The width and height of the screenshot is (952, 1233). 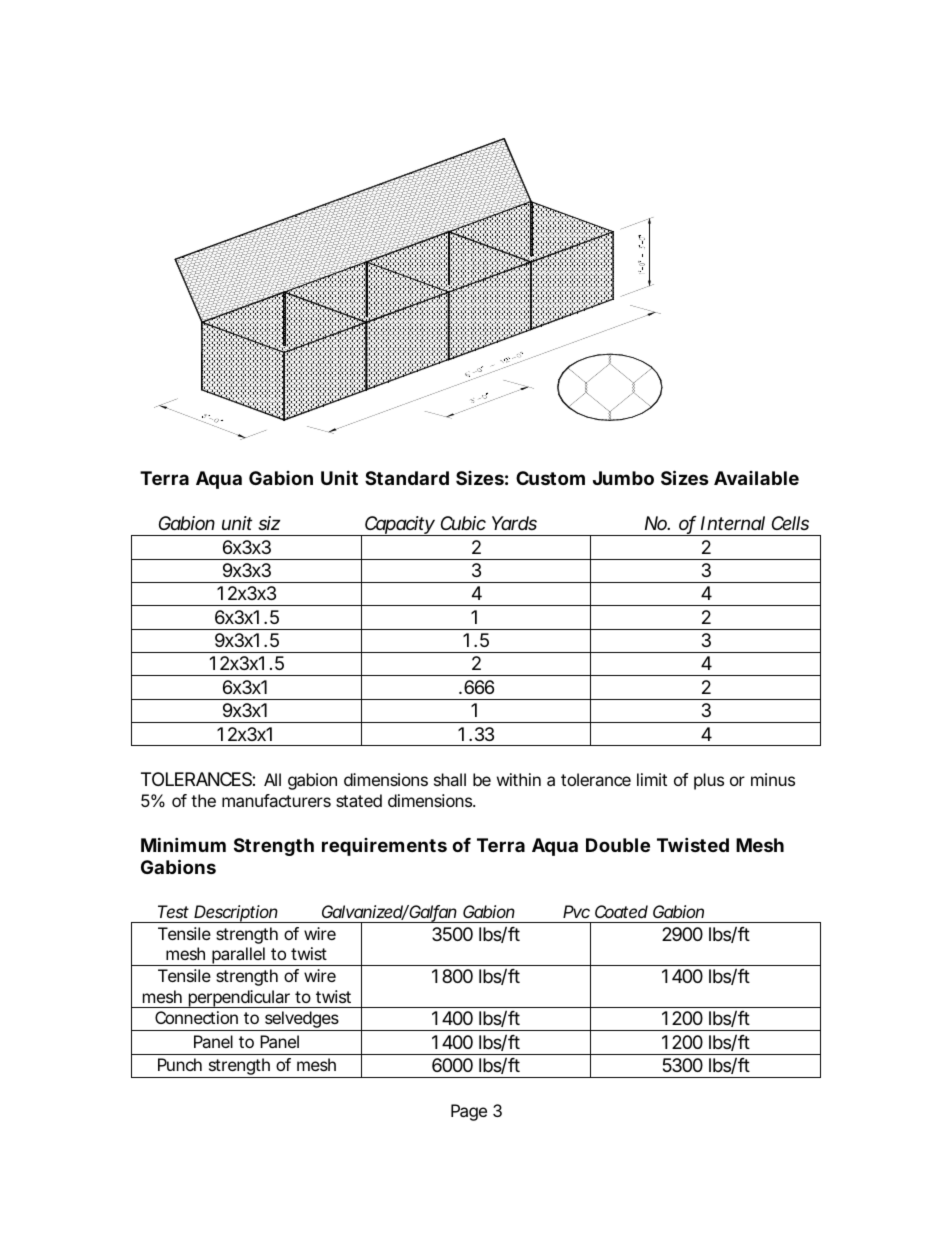 What do you see at coordinates (576, 911) in the screenshot?
I see `Pvc` at bounding box center [576, 911].
